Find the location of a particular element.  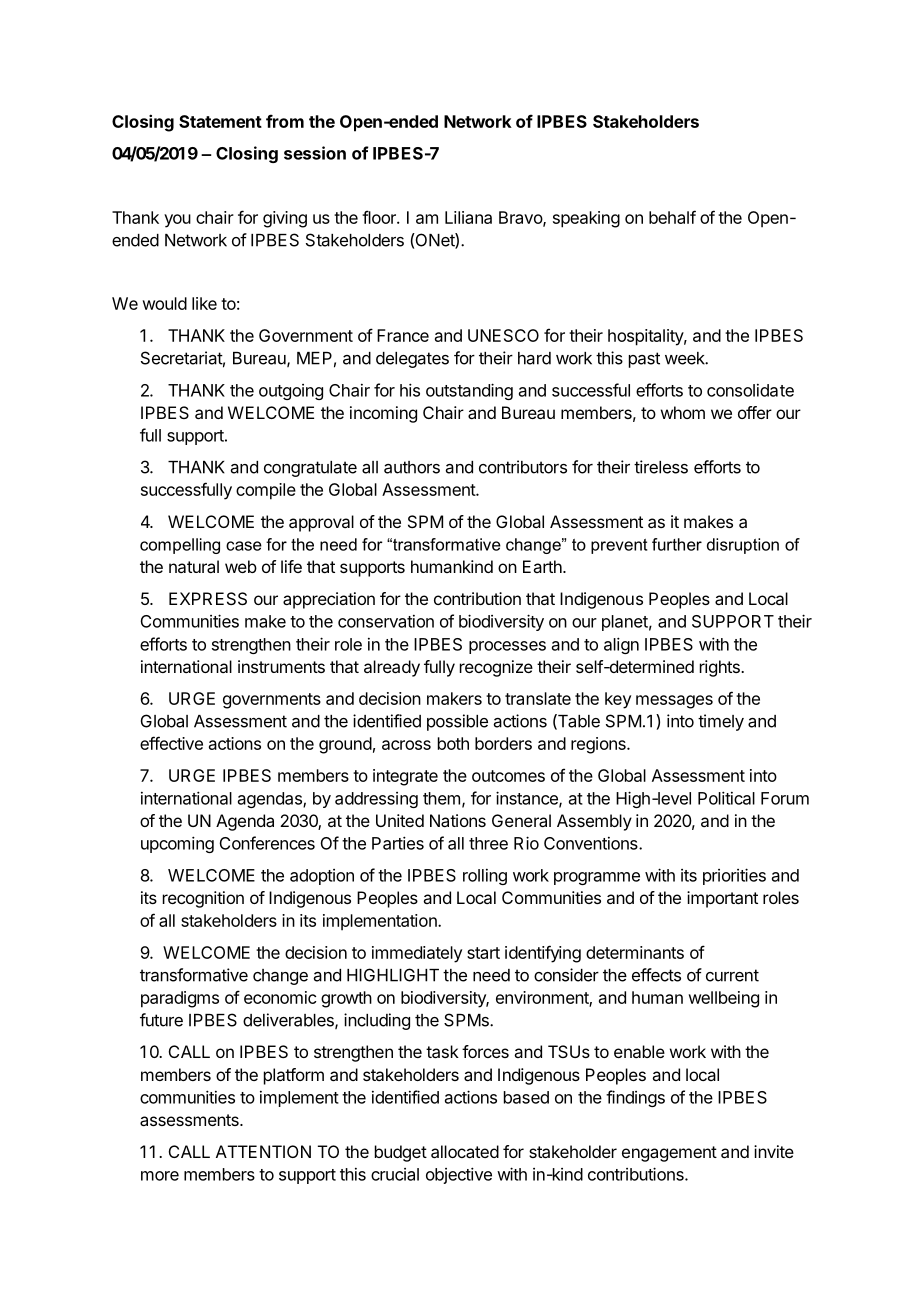

ATTENTION is located at coordinates (263, 1151).
